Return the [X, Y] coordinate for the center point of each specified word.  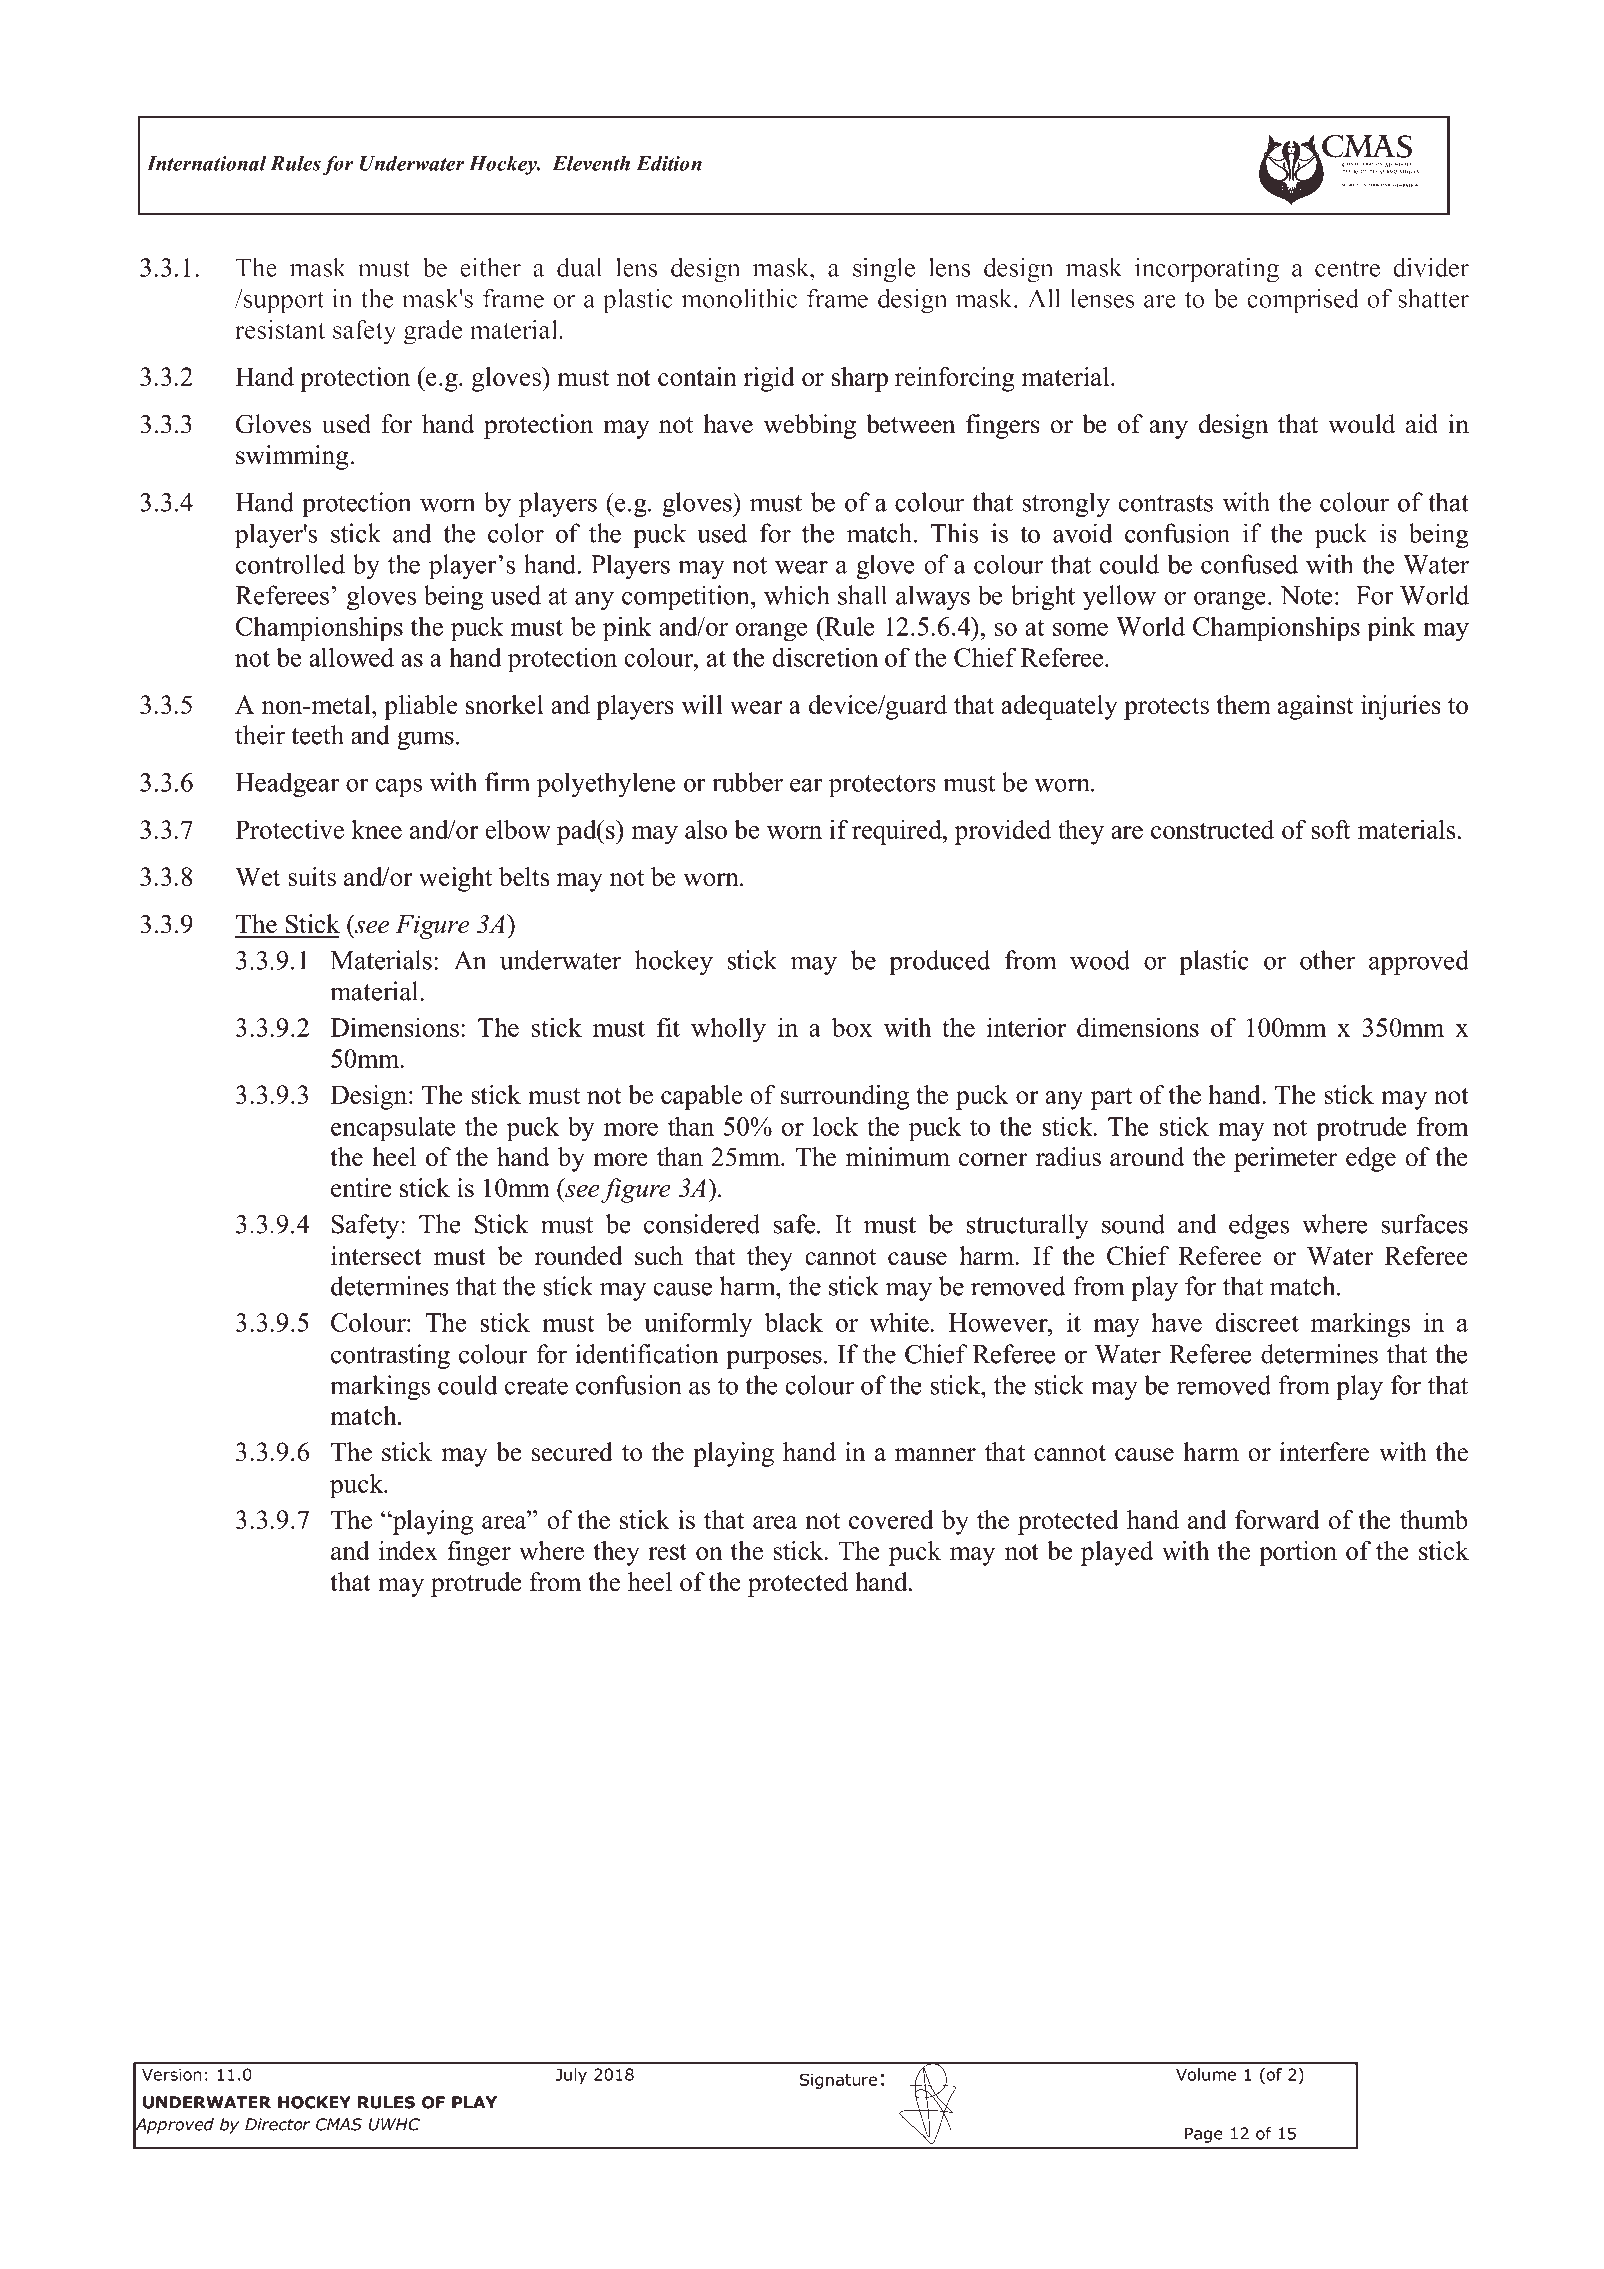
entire [361, 1188]
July [571, 2076]
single [884, 270]
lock [836, 1126]
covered [891, 1519]
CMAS [339, 2124]
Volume [1206, 2074]
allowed [351, 657]
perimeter [1285, 1159]
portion [1298, 1553]
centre [1347, 269]
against [1316, 707]
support [283, 301]
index [408, 1550]
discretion [825, 657]
